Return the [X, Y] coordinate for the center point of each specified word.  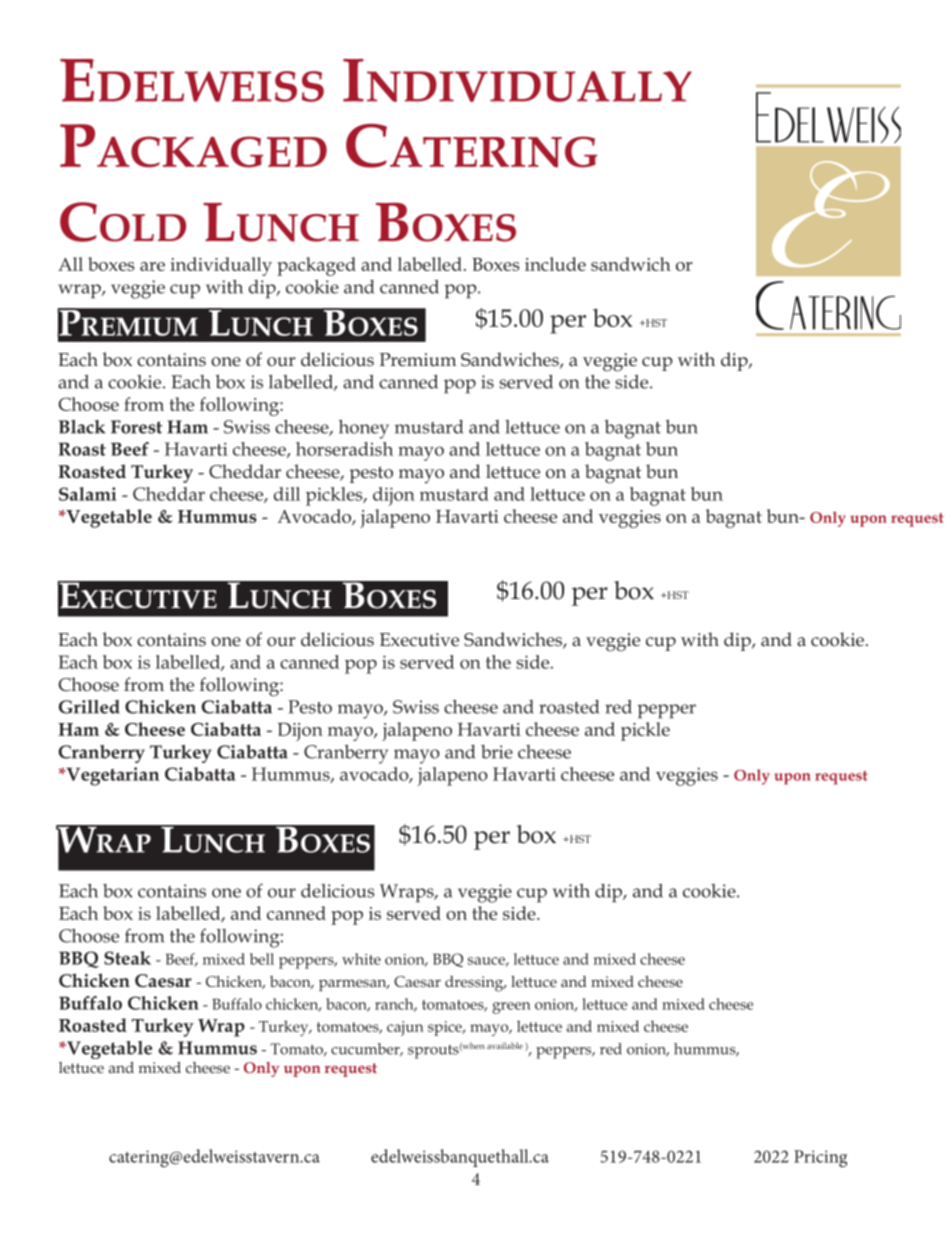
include [555, 264]
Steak [127, 958]
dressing [475, 984]
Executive [419, 640]
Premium [418, 360]
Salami [88, 494]
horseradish [344, 449]
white [361, 959]
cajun [405, 1028]
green [511, 1008]
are [152, 266]
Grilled [89, 707]
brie [497, 752]
